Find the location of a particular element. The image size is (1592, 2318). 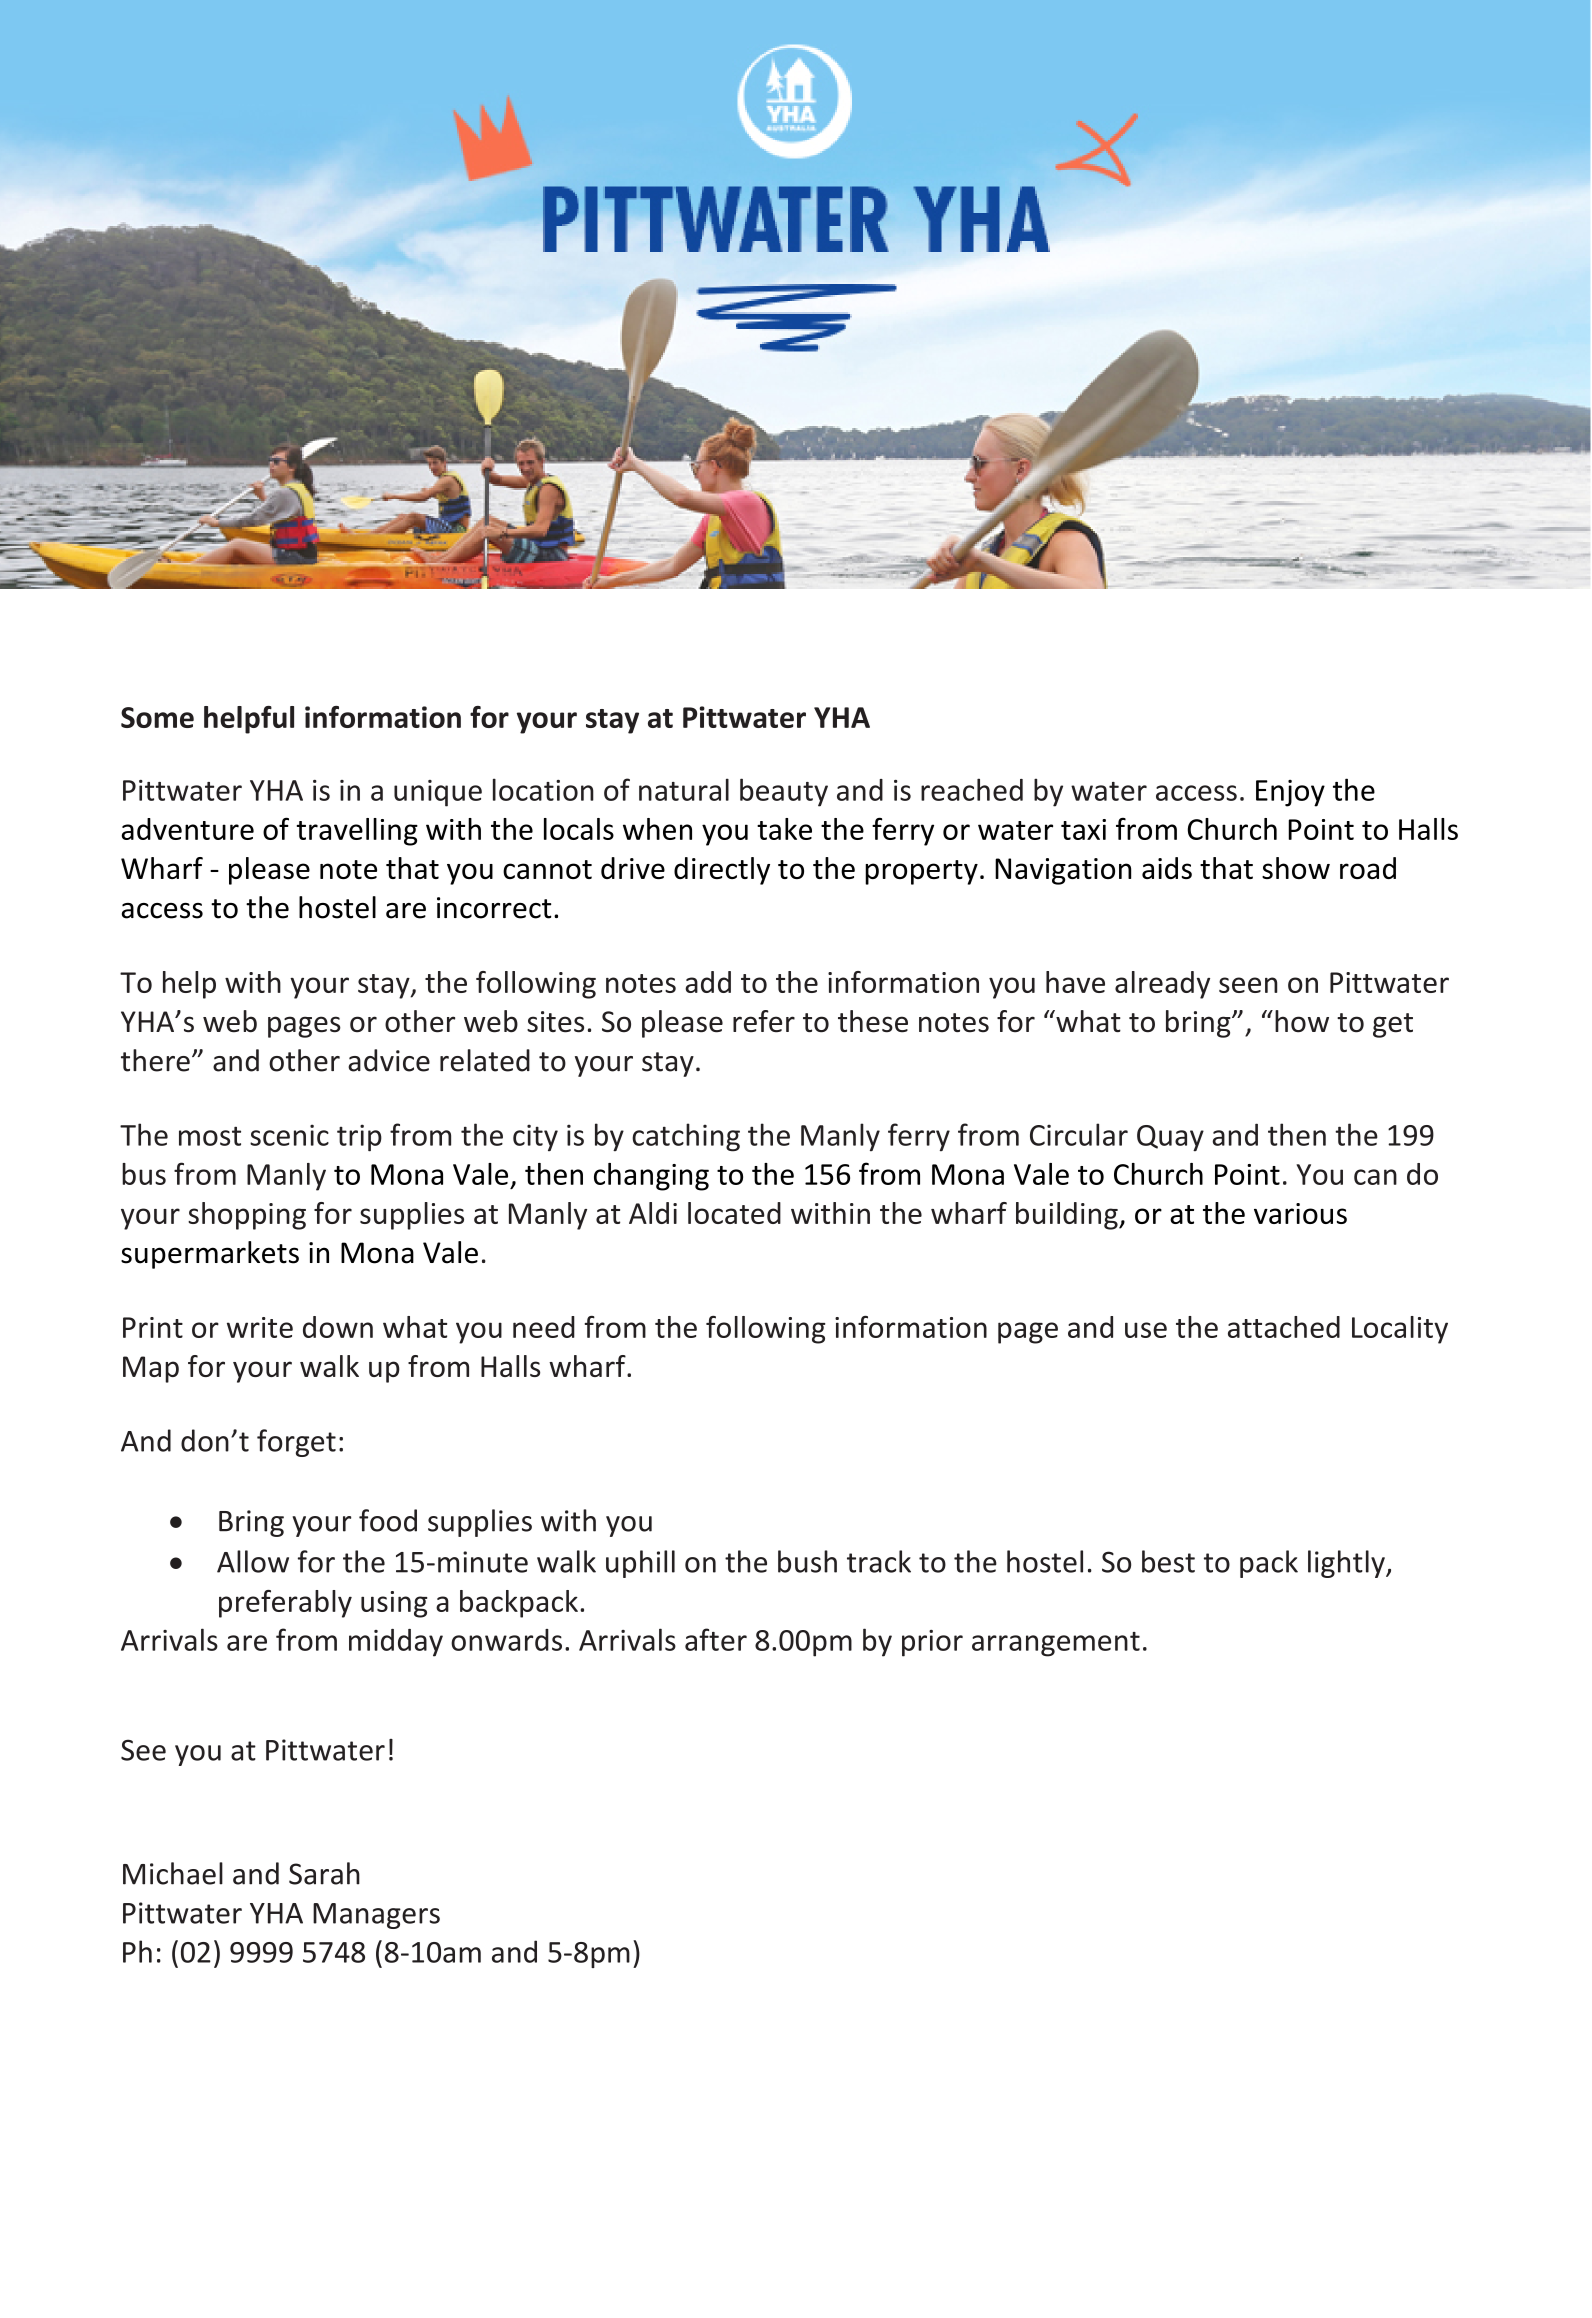

unique is located at coordinates (438, 793).
